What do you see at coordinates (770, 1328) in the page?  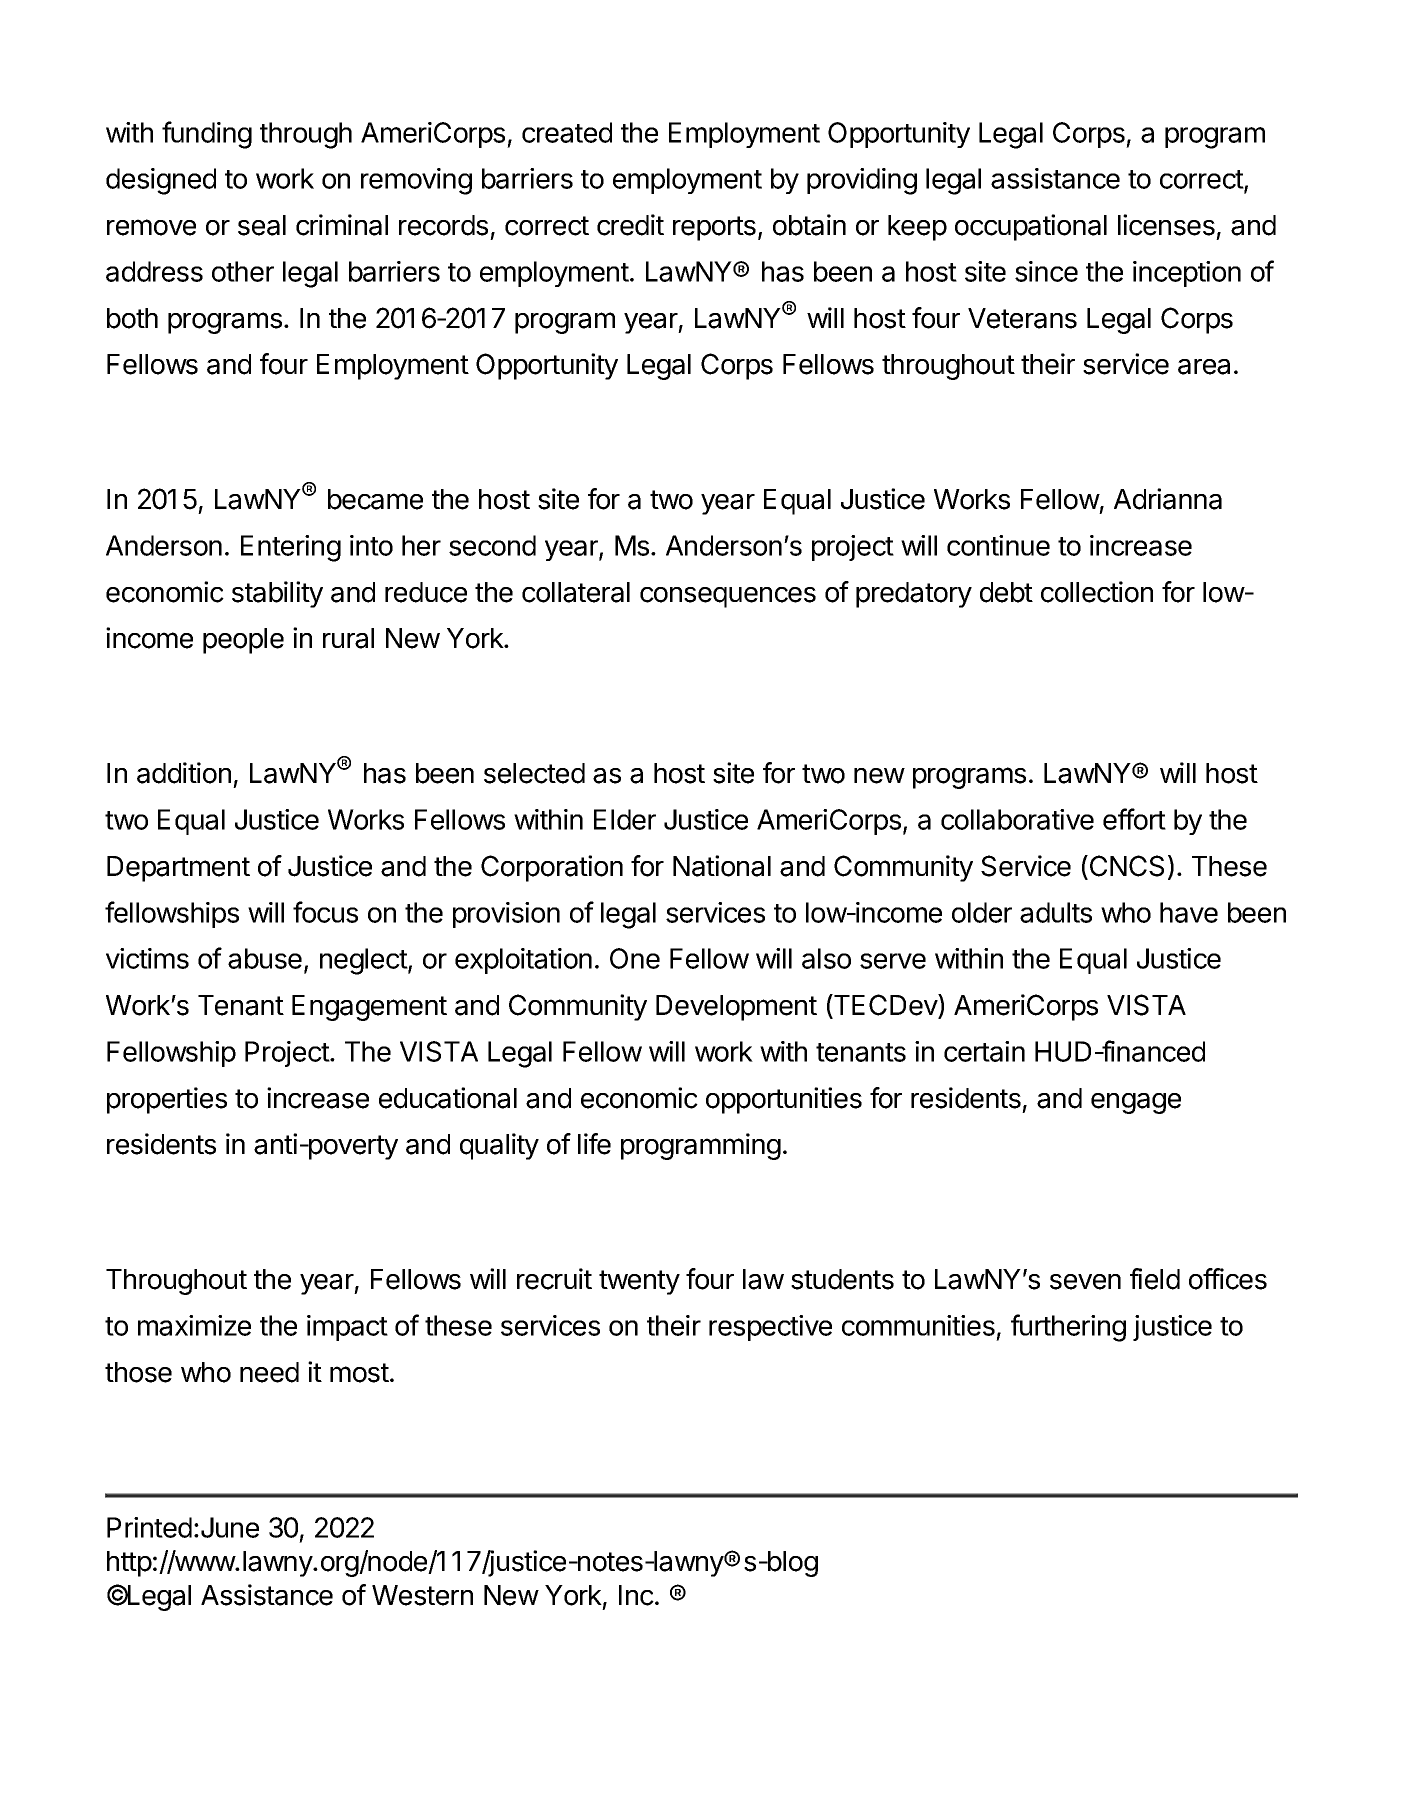 I see `respective` at bounding box center [770, 1328].
